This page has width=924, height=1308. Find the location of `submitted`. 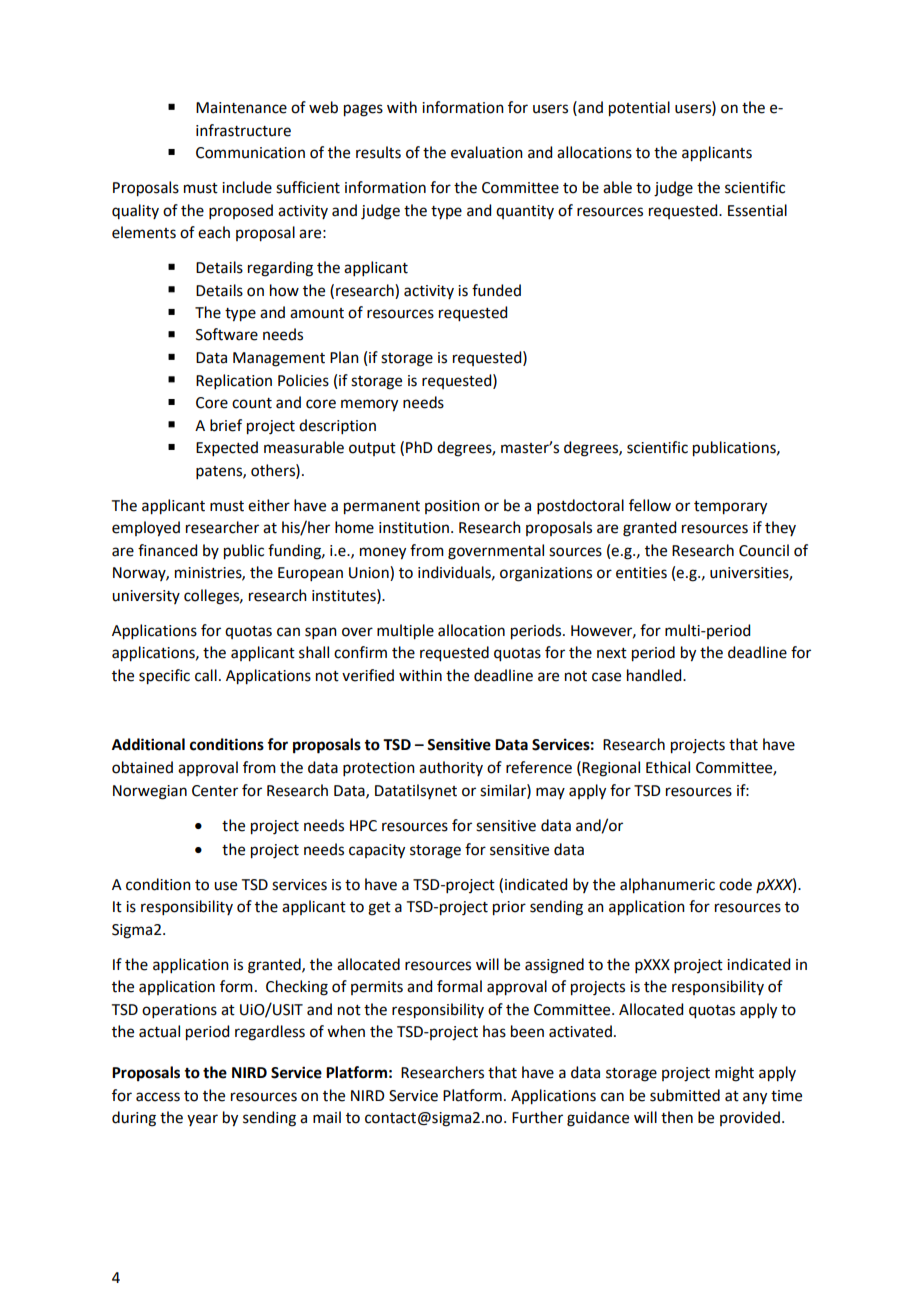

submitted is located at coordinates (685, 1095).
